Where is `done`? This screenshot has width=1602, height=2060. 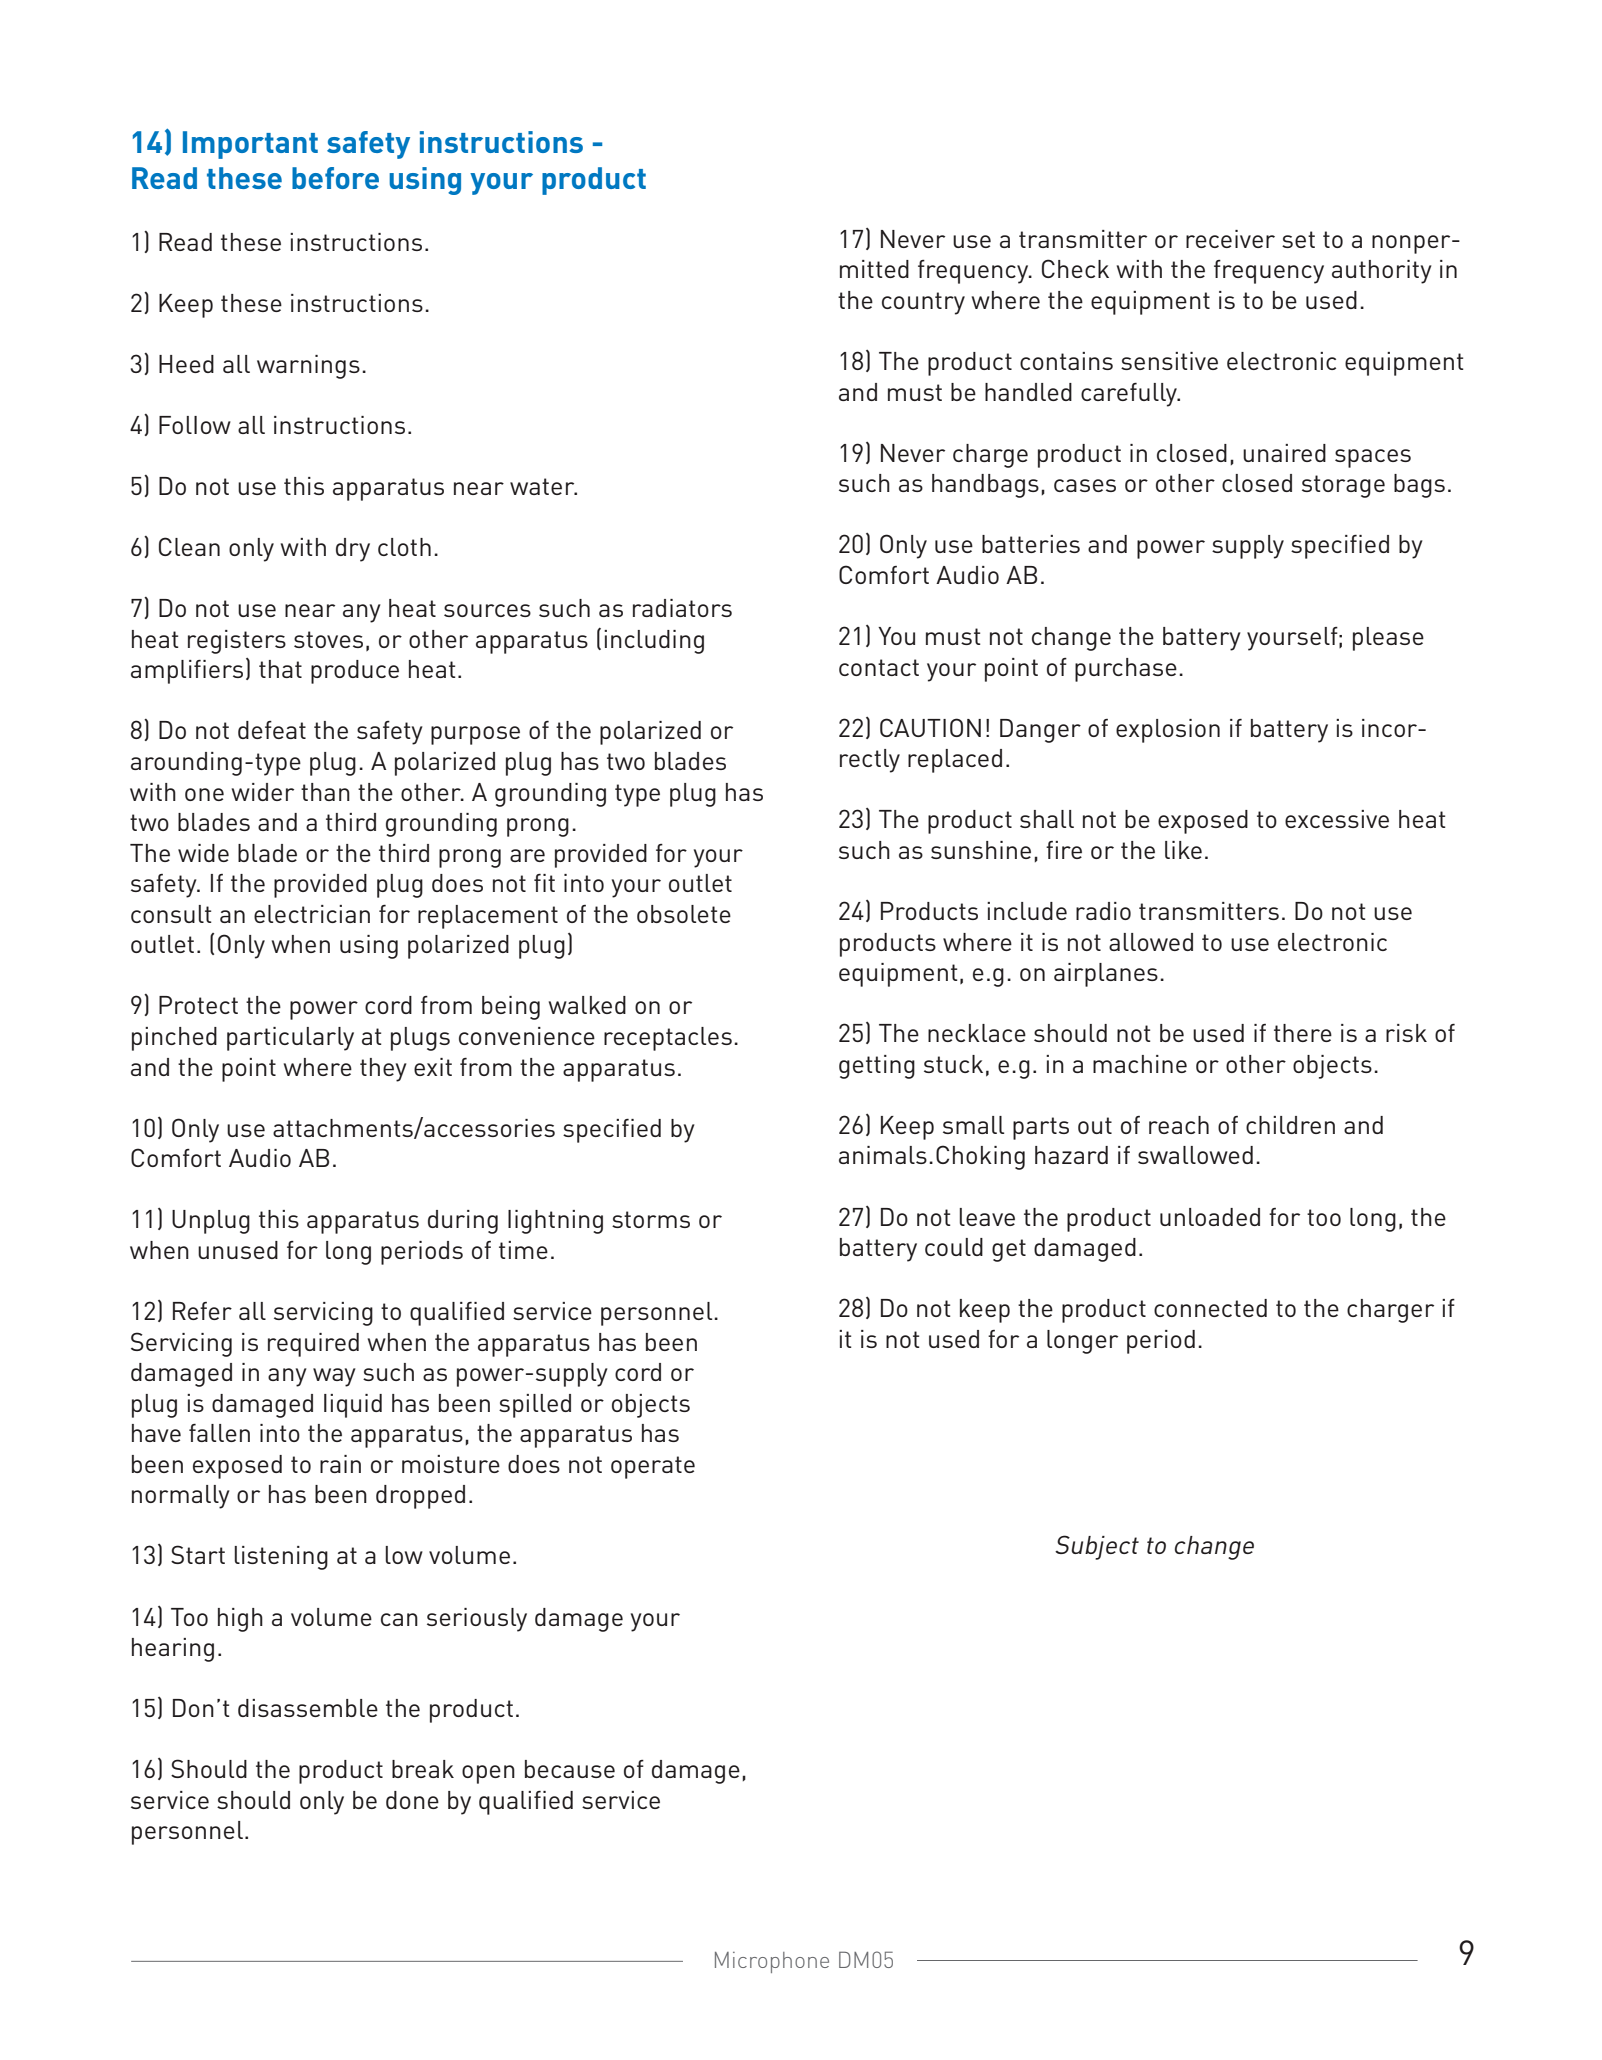
done is located at coordinates (412, 1800).
